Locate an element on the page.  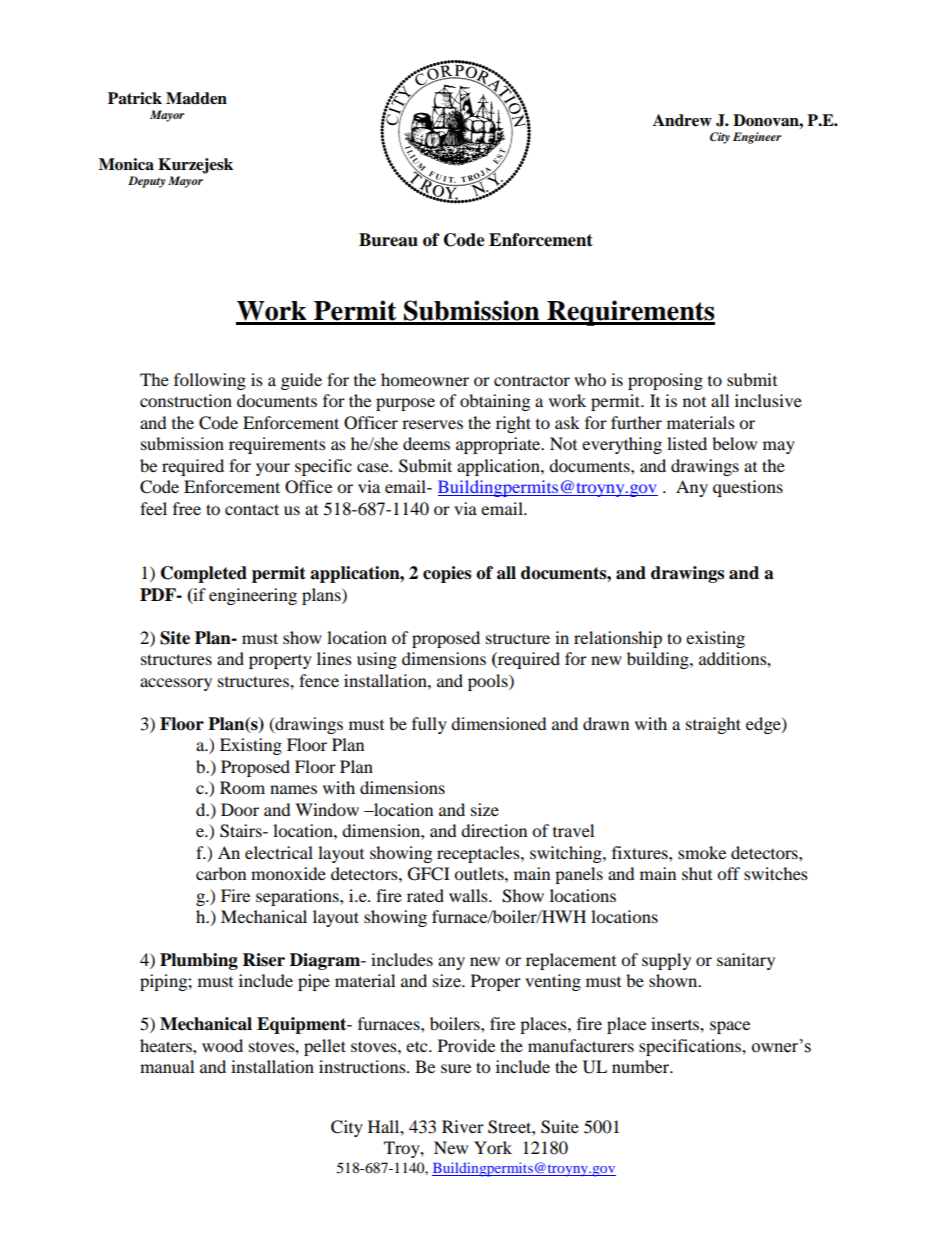
manual is located at coordinates (167, 1066).
